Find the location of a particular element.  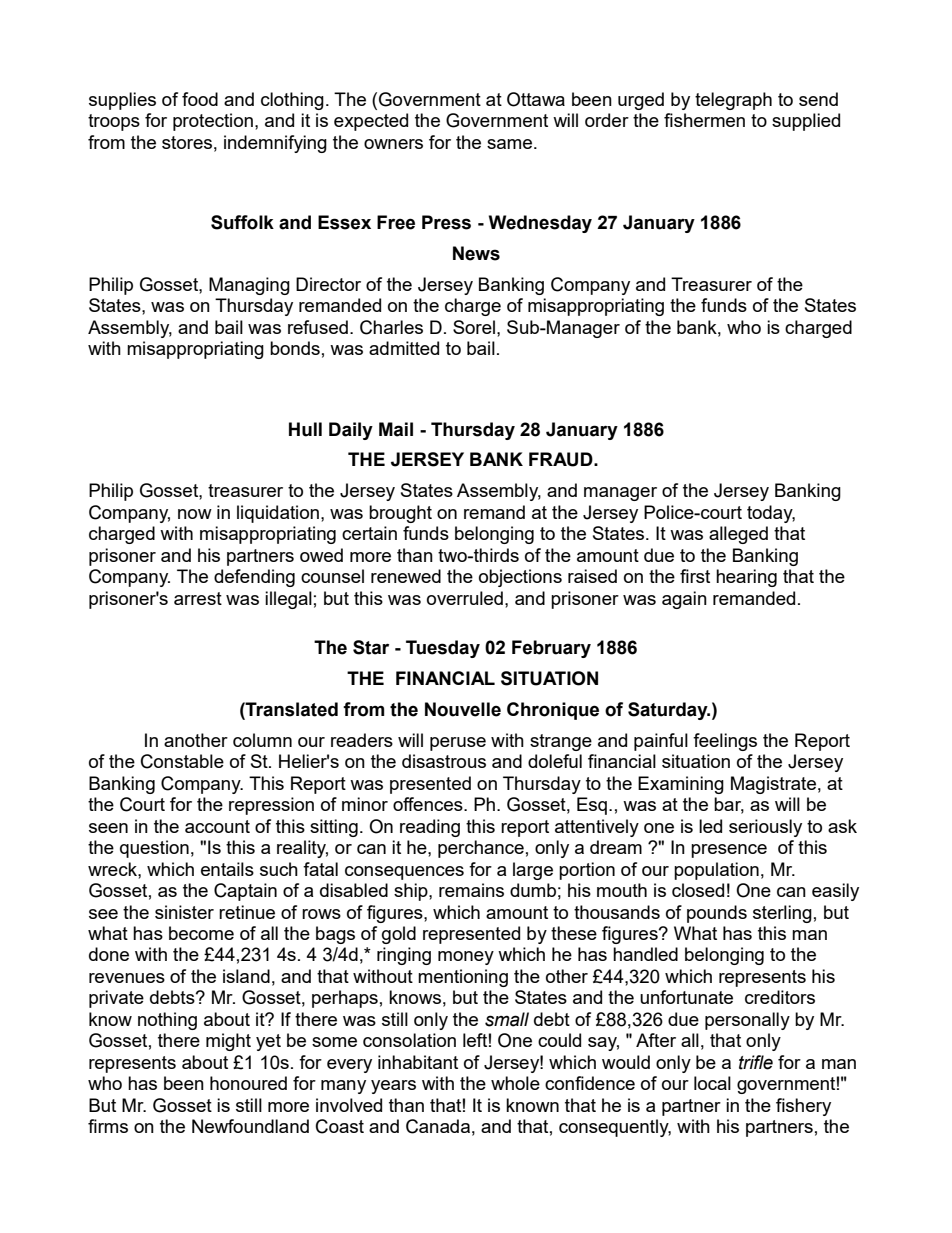

hearing is located at coordinates (746, 578).
